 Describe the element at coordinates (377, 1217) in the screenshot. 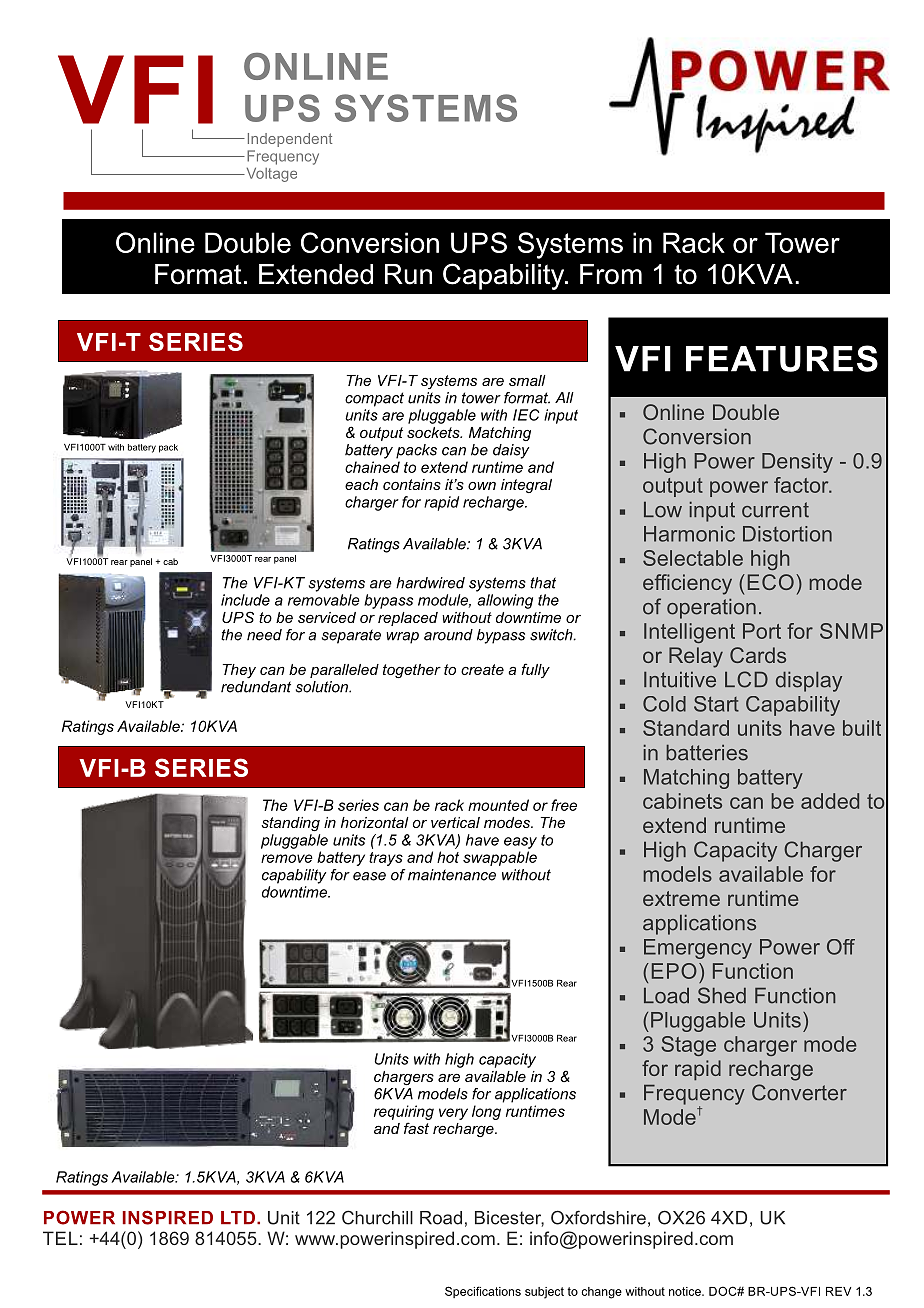

I see `Churchill` at that location.
